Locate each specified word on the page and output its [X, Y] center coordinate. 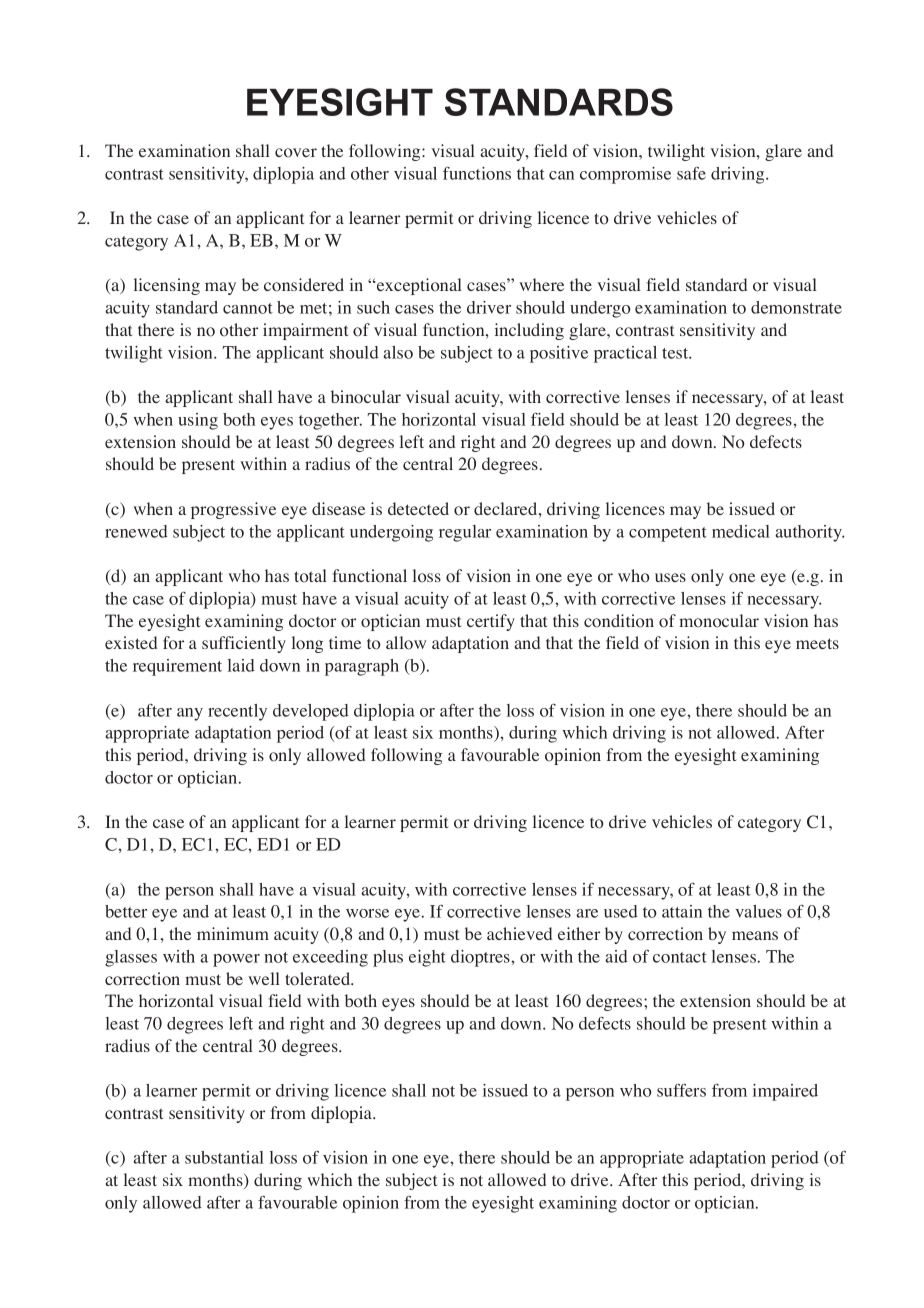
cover [296, 153]
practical [625, 354]
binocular [366, 397]
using [198, 421]
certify [491, 622]
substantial [224, 1157]
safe [691, 173]
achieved [519, 933]
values [758, 911]
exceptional [418, 286]
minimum [233, 933]
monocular [719, 621]
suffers [681, 1090]
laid [241, 665]
